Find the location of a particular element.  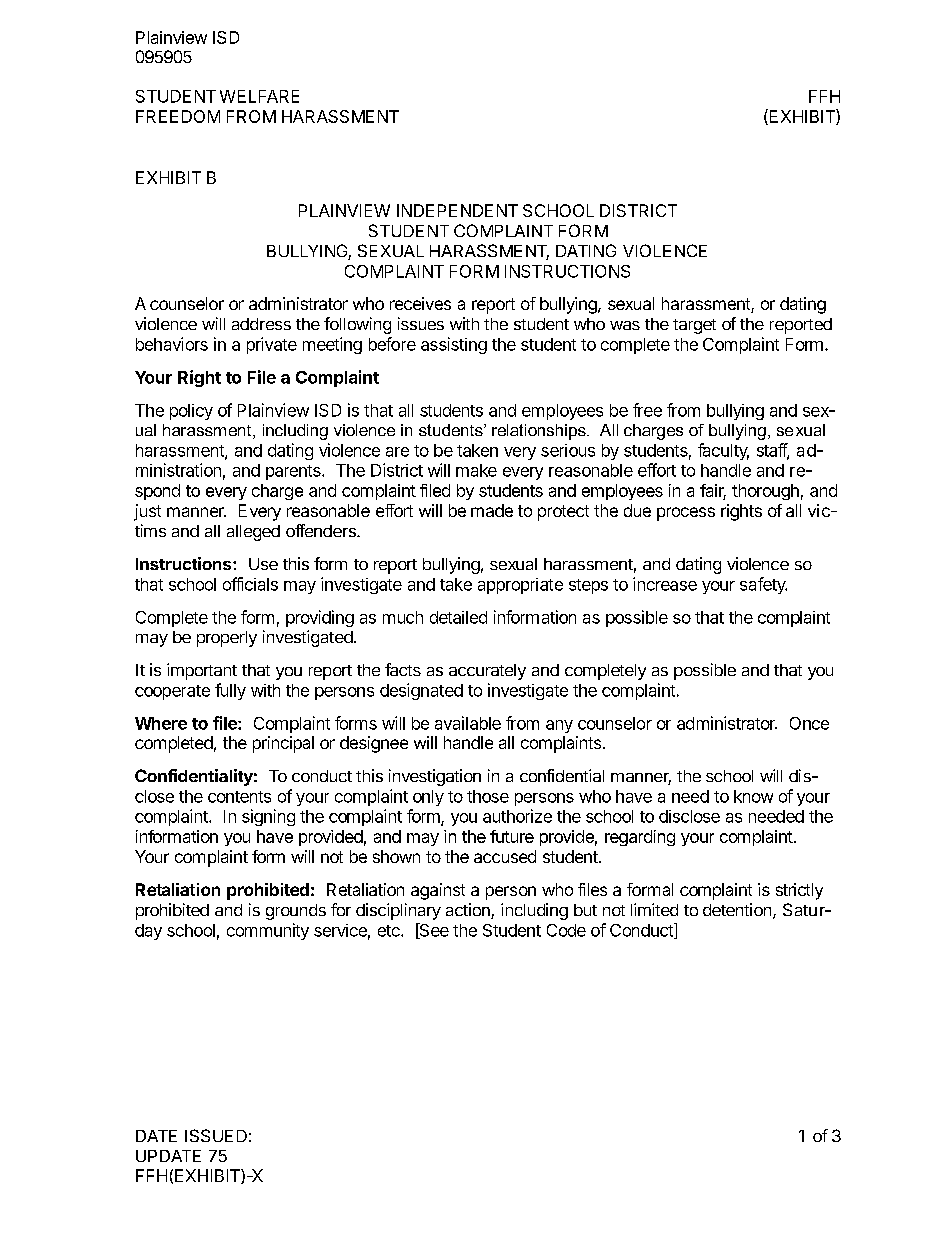

ISSUED is located at coordinates (216, 1135).
